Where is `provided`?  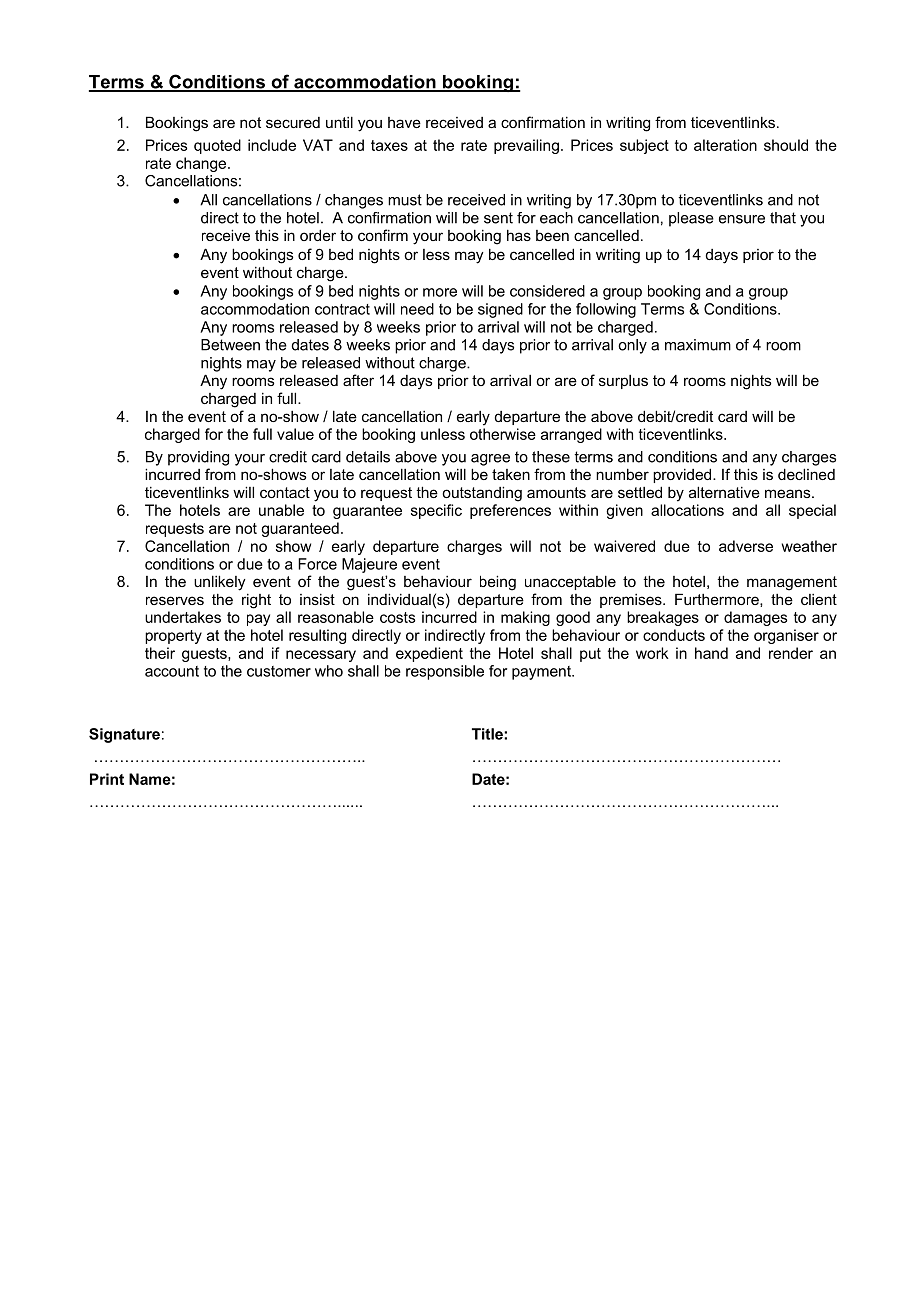 provided is located at coordinates (683, 475).
